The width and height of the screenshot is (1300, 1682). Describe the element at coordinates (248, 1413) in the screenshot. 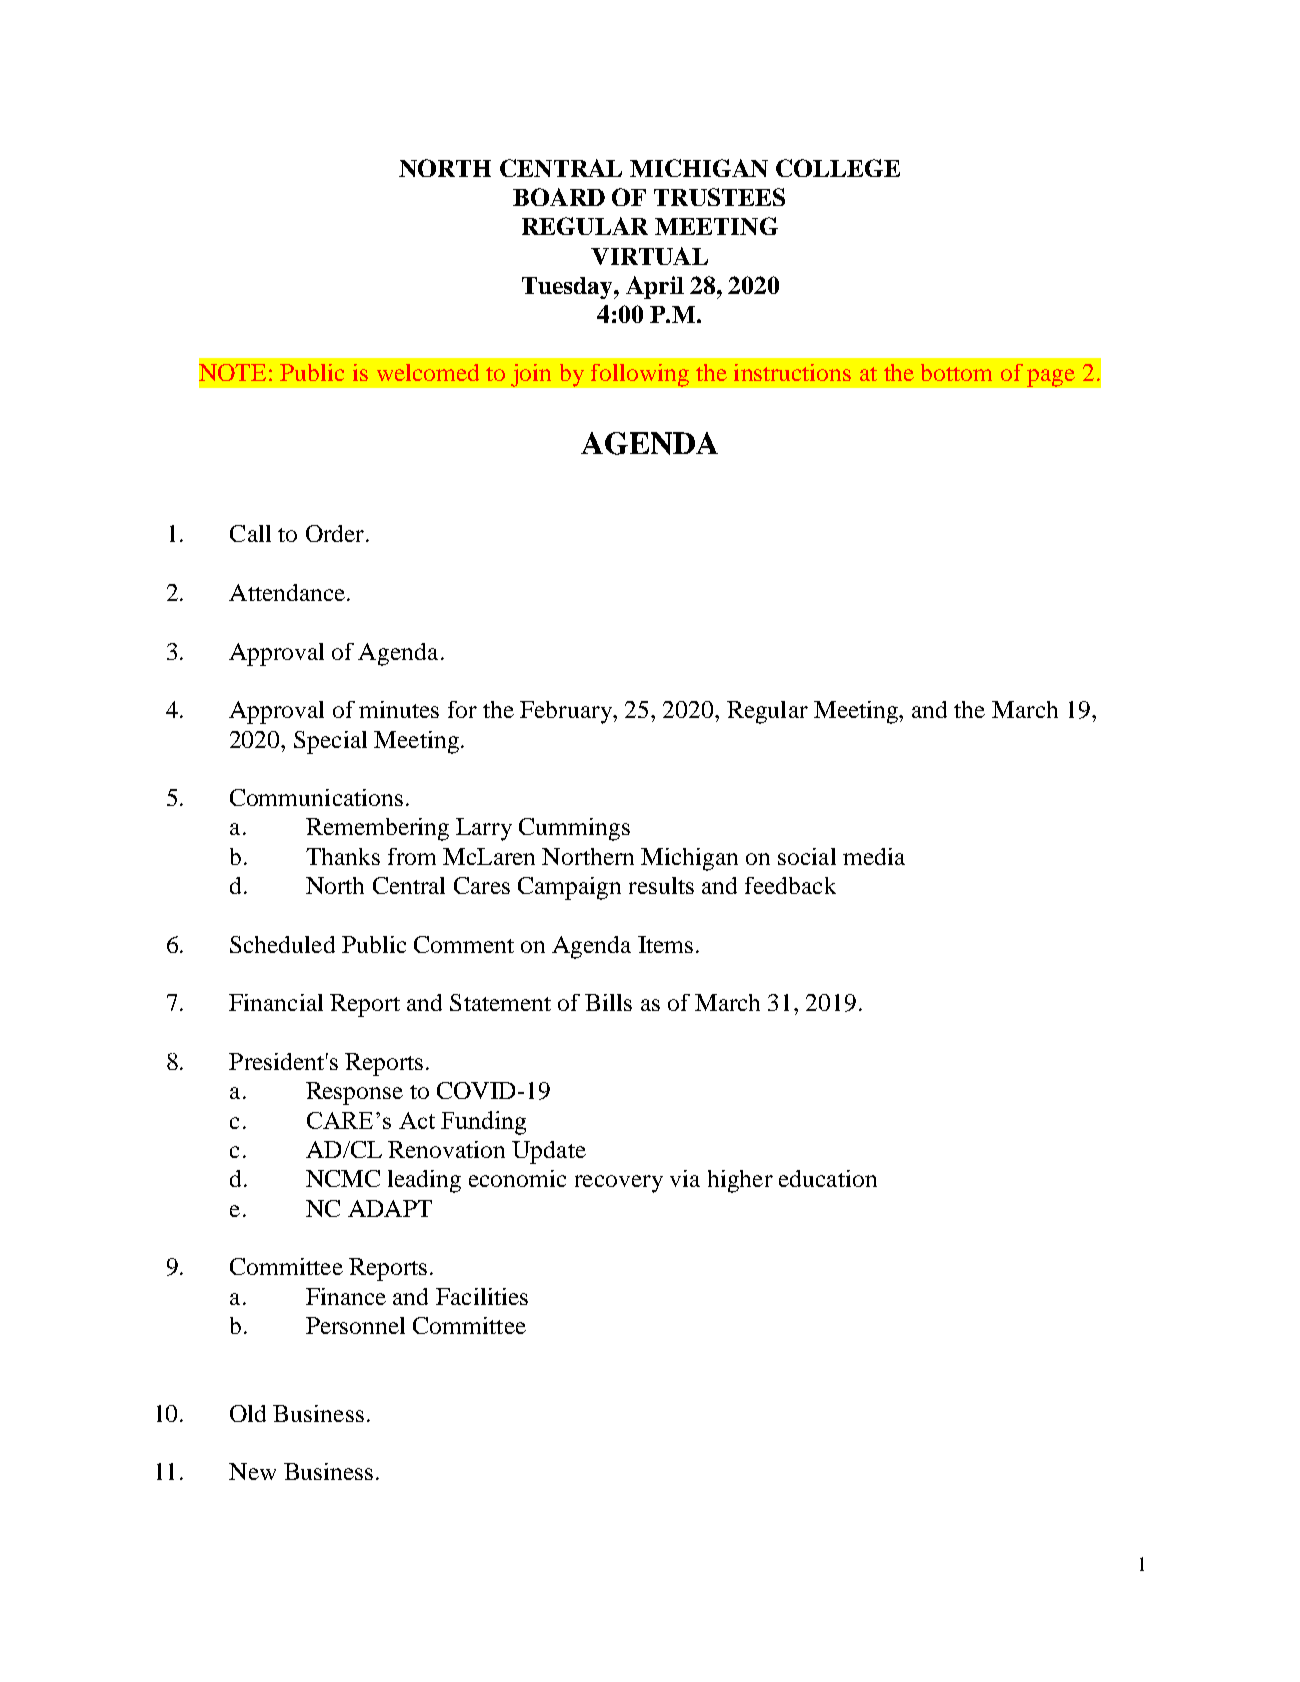

I see `Old` at that location.
